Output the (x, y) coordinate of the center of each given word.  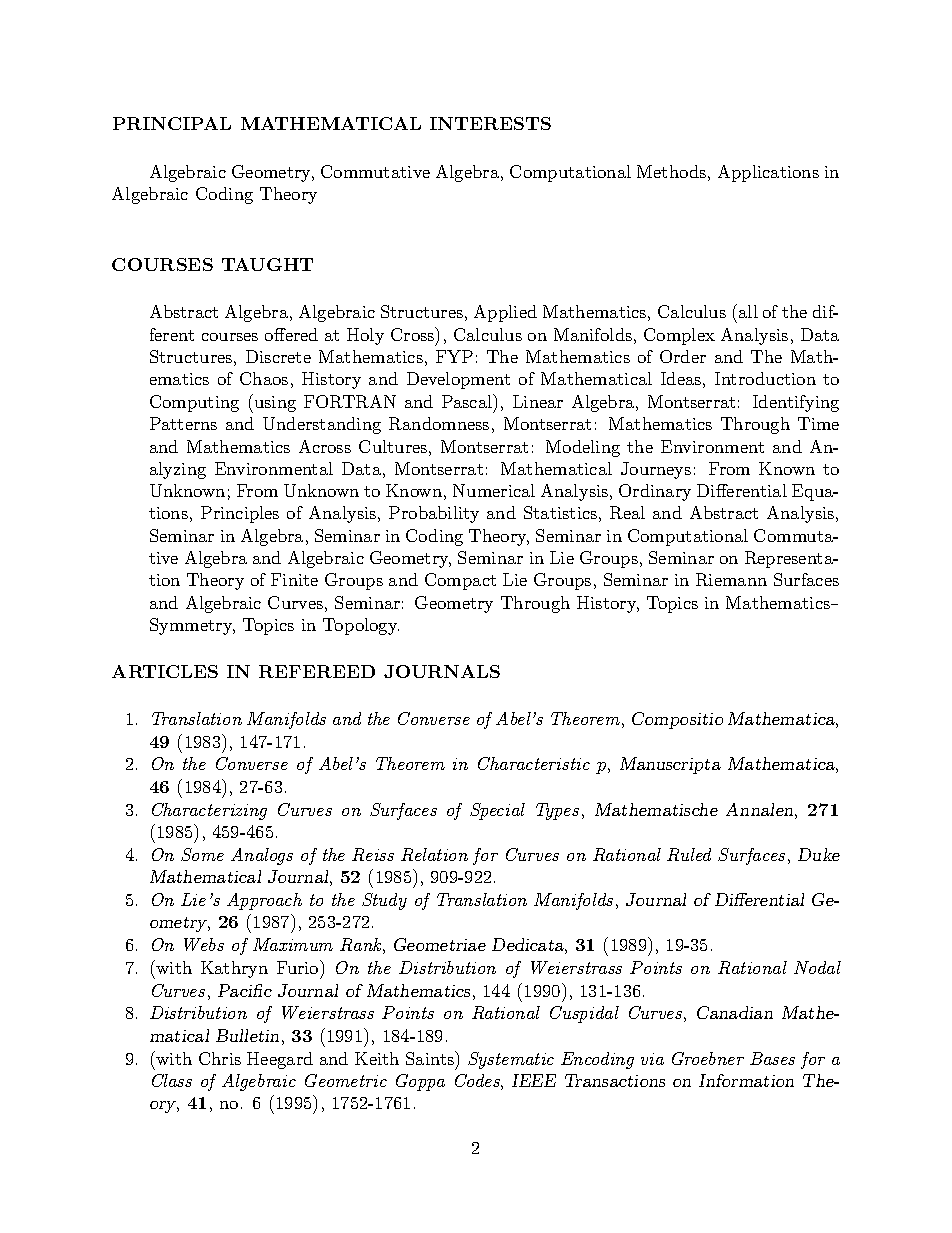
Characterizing (209, 811)
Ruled (689, 854)
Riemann (731, 579)
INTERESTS (490, 123)
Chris (220, 1058)
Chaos (264, 378)
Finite (294, 579)
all (748, 311)
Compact (460, 581)
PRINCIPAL (172, 123)
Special (497, 811)
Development (458, 380)
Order (683, 356)
